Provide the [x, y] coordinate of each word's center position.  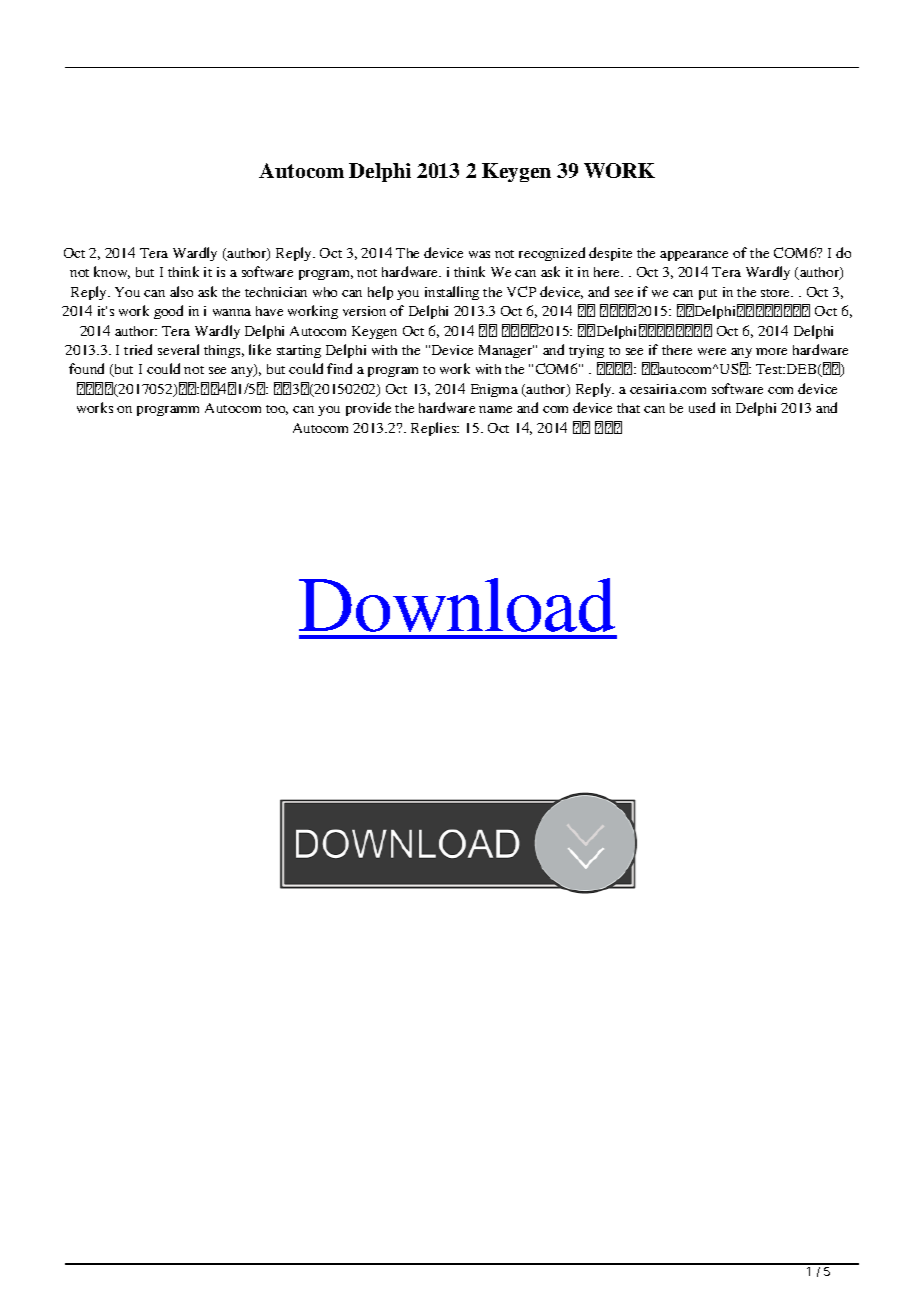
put [708, 294]
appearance [694, 256]
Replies [435, 429]
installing [452, 293]
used [702, 407]
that [628, 408]
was [479, 254]
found [86, 368]
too [277, 410]
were [712, 351]
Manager [506, 351]
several [178, 349]
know [112, 272]
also [181, 291]
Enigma [494, 390]
